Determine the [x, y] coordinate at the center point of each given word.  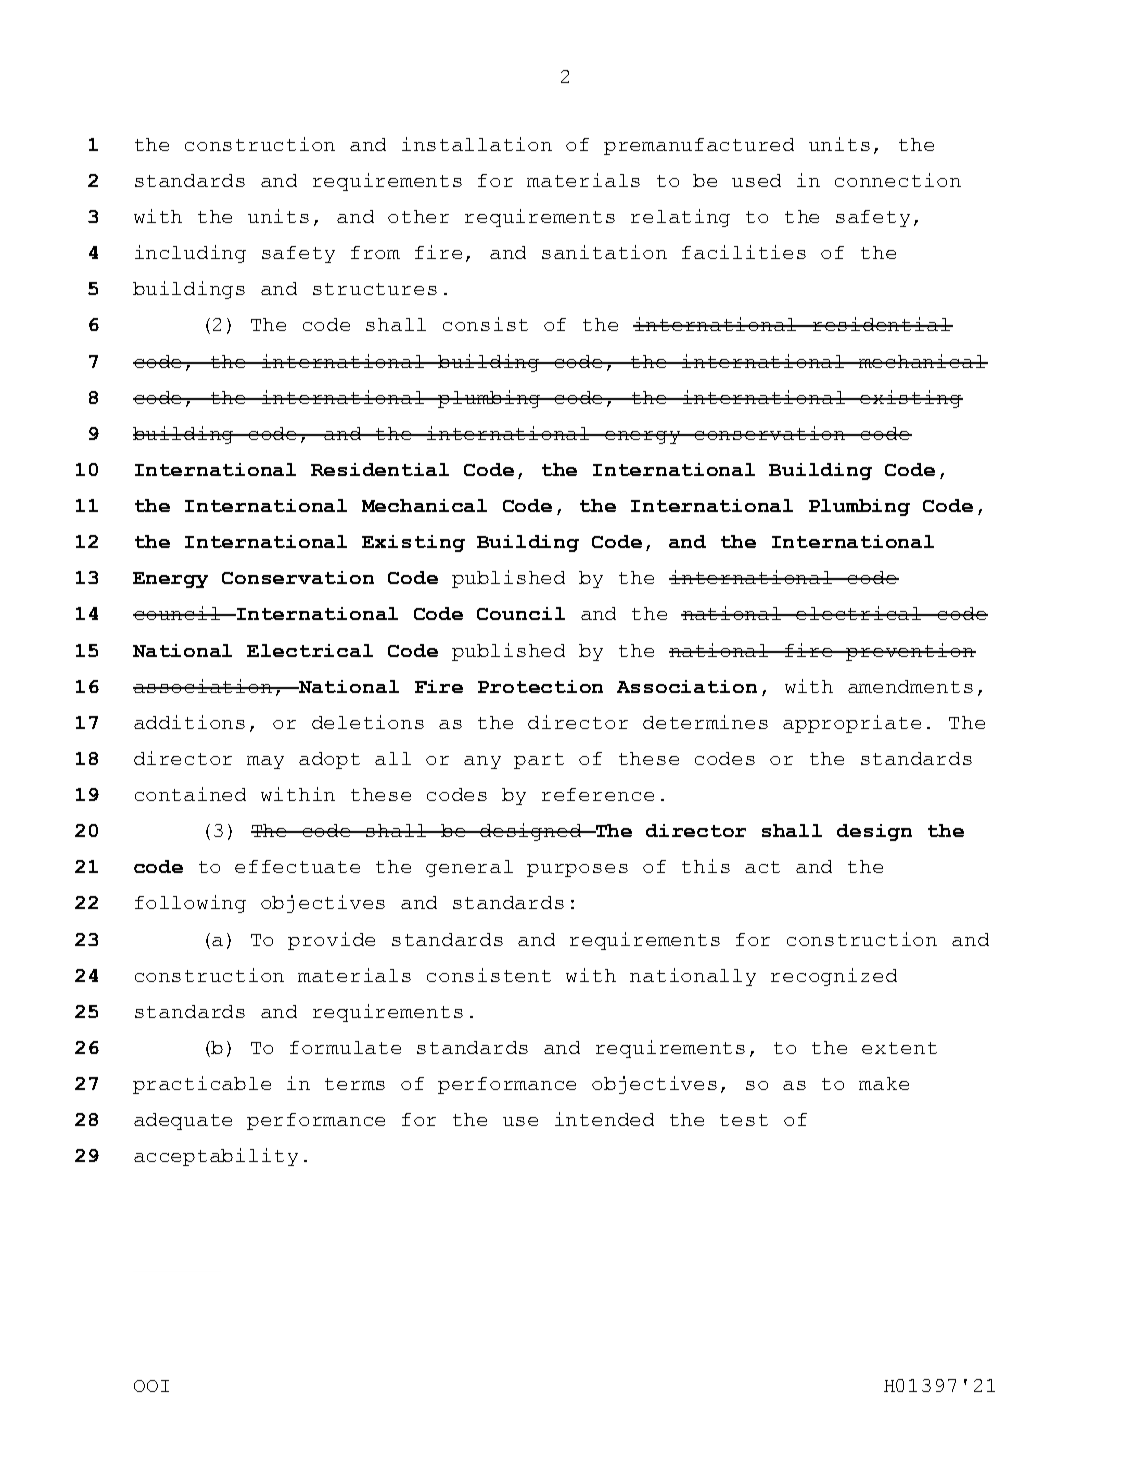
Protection [540, 686]
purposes [577, 870]
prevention [910, 652]
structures [375, 289]
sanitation [604, 252]
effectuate [297, 866]
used [756, 180]
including [190, 254]
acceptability [216, 1157]
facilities [744, 252]
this [706, 866]
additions [189, 722]
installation [477, 144]
